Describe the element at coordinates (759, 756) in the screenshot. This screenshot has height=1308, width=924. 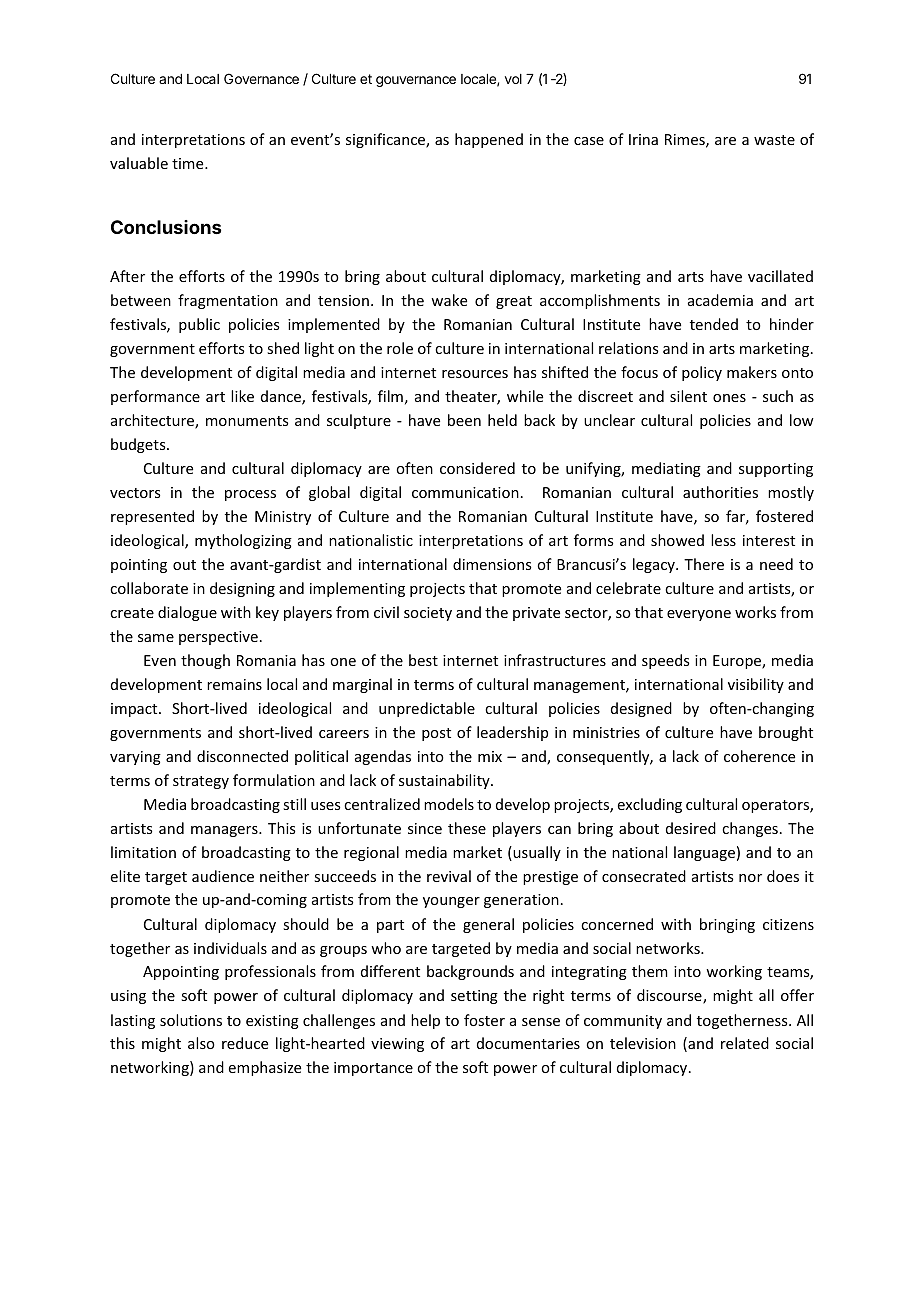
I see `coherence` at that location.
